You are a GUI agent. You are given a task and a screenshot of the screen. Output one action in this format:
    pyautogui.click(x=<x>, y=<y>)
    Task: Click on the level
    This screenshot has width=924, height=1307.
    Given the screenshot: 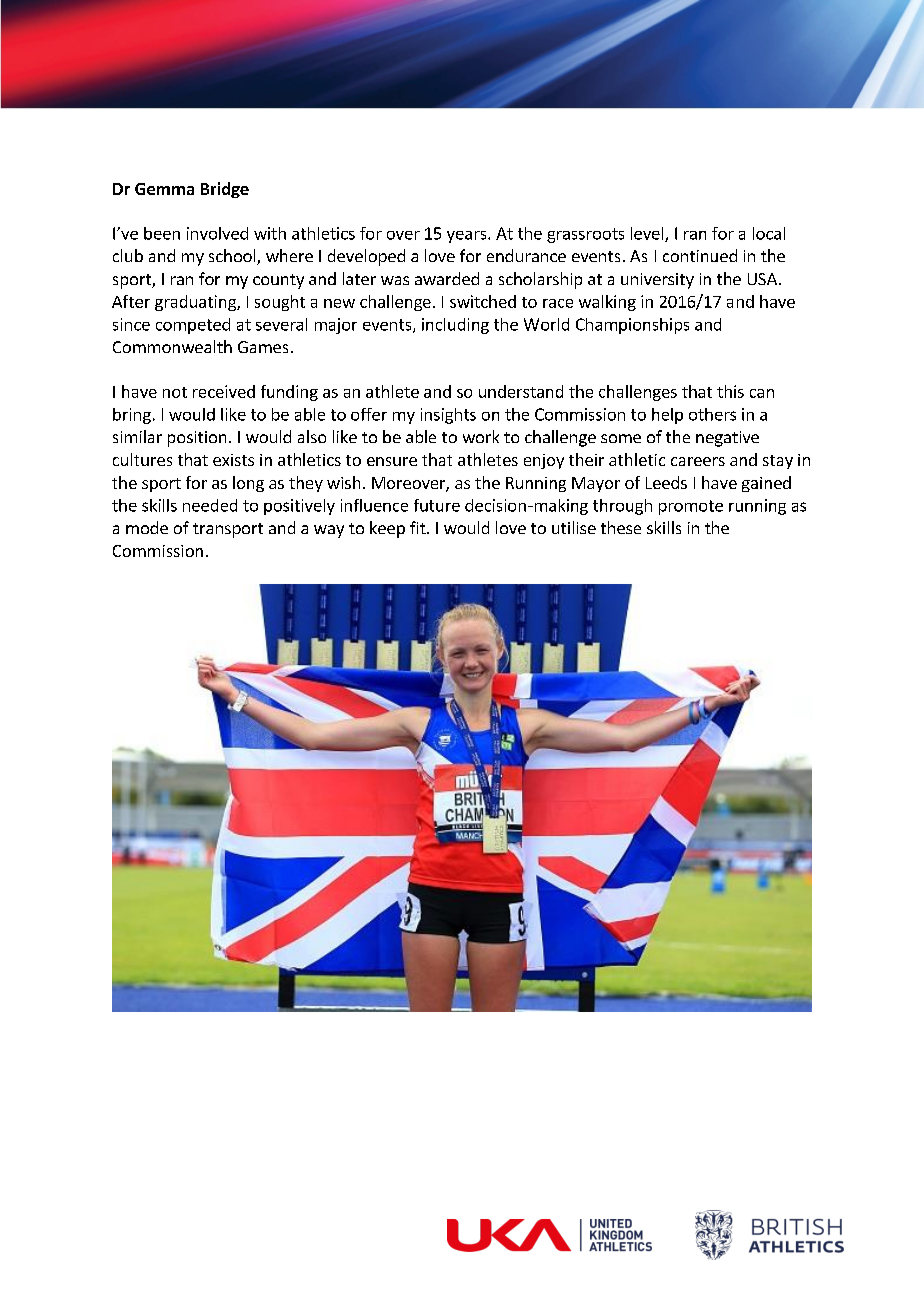 What is the action you would take?
    pyautogui.click(x=648, y=234)
